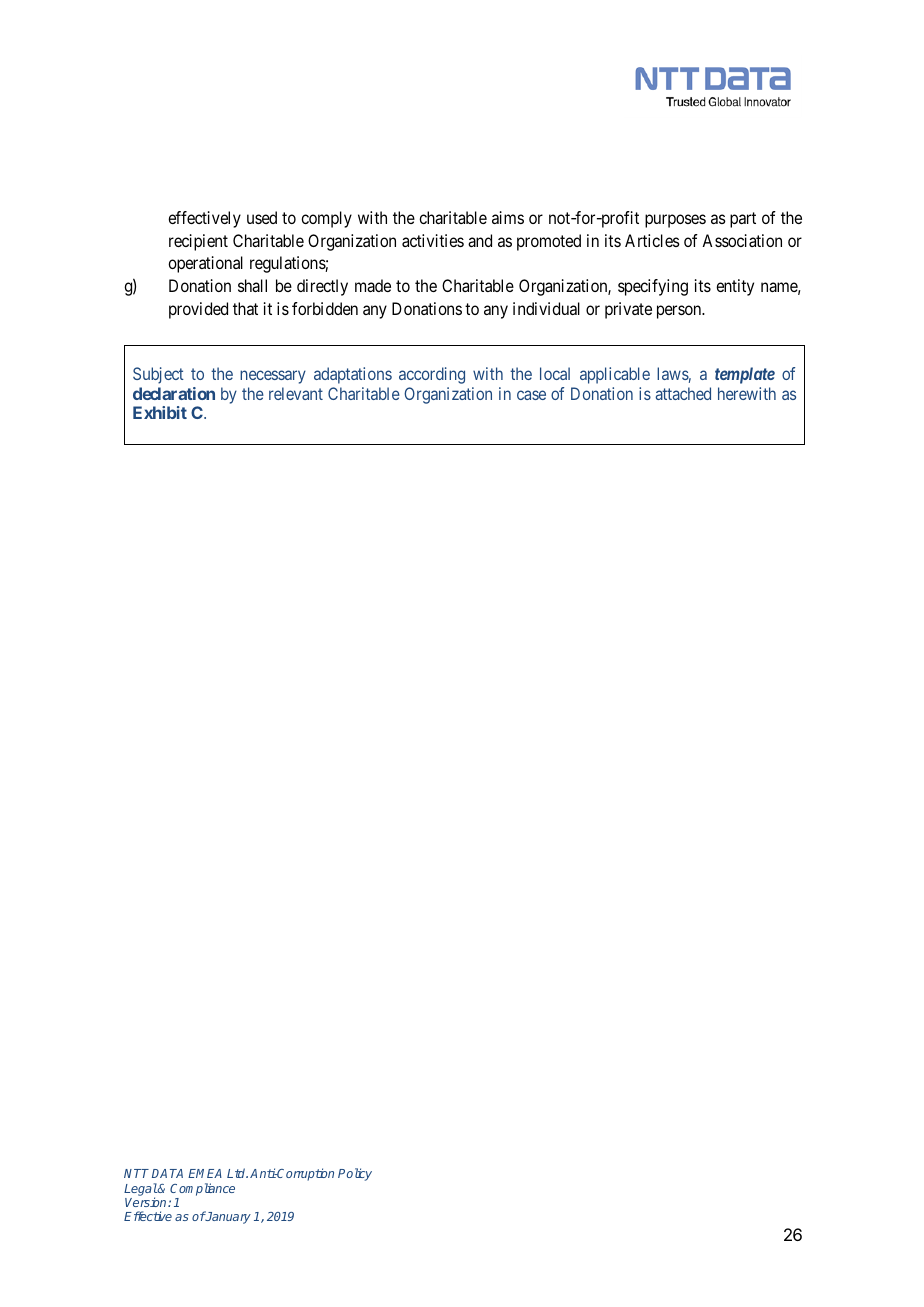  What do you see at coordinates (237, 1173) in the page?
I see `Ltd` at bounding box center [237, 1173].
